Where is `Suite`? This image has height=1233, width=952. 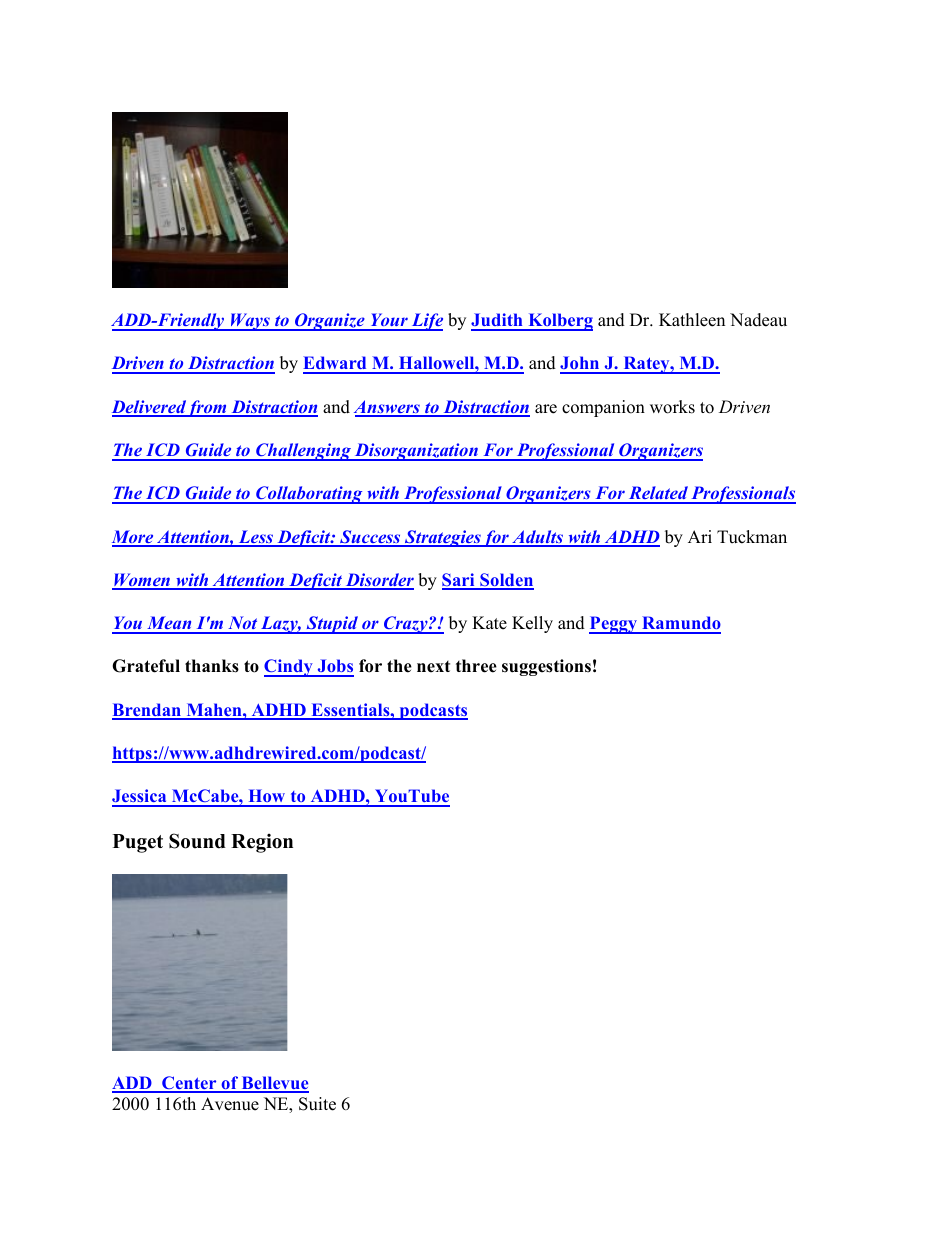 Suite is located at coordinates (317, 1104).
